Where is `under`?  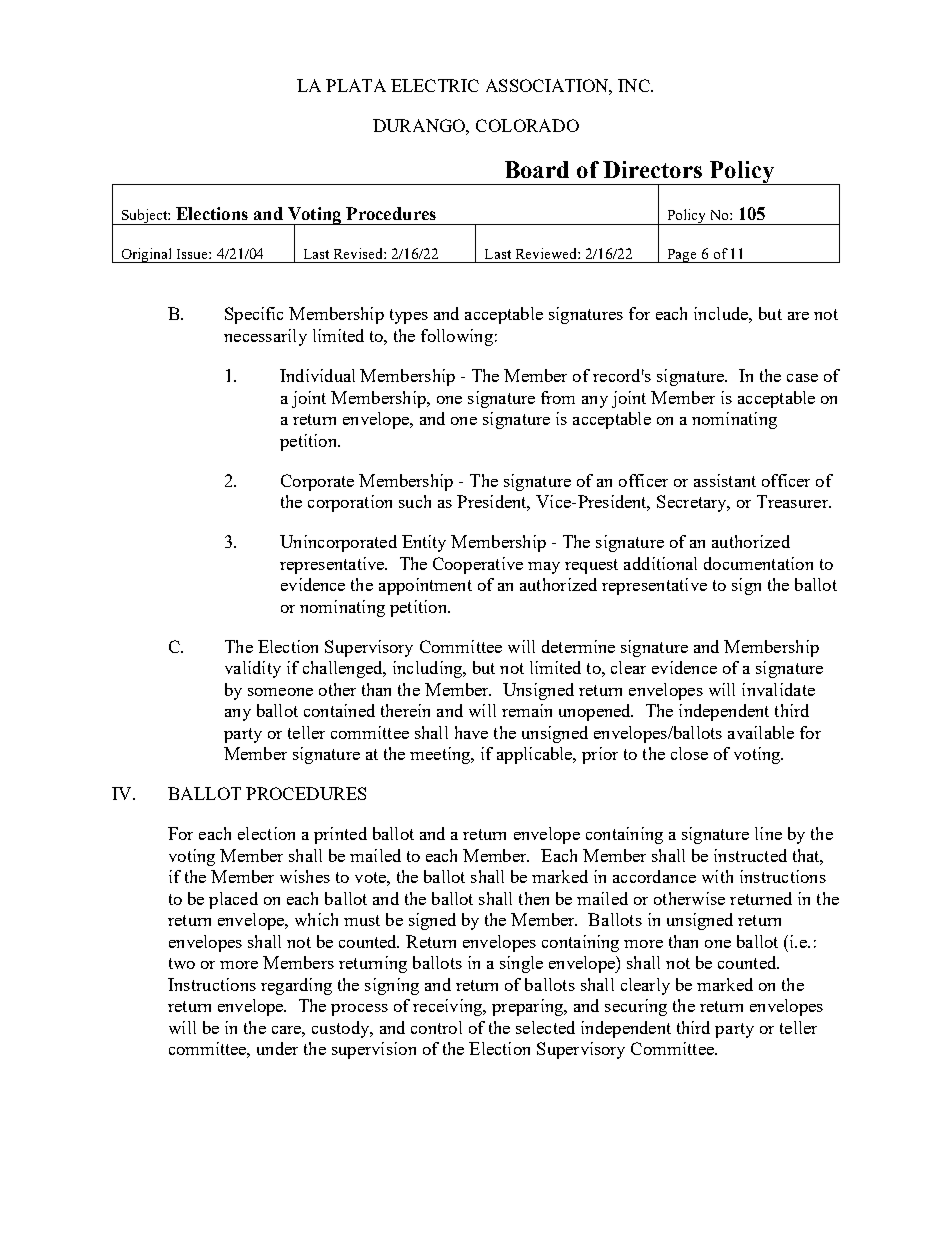
under is located at coordinates (277, 1048).
